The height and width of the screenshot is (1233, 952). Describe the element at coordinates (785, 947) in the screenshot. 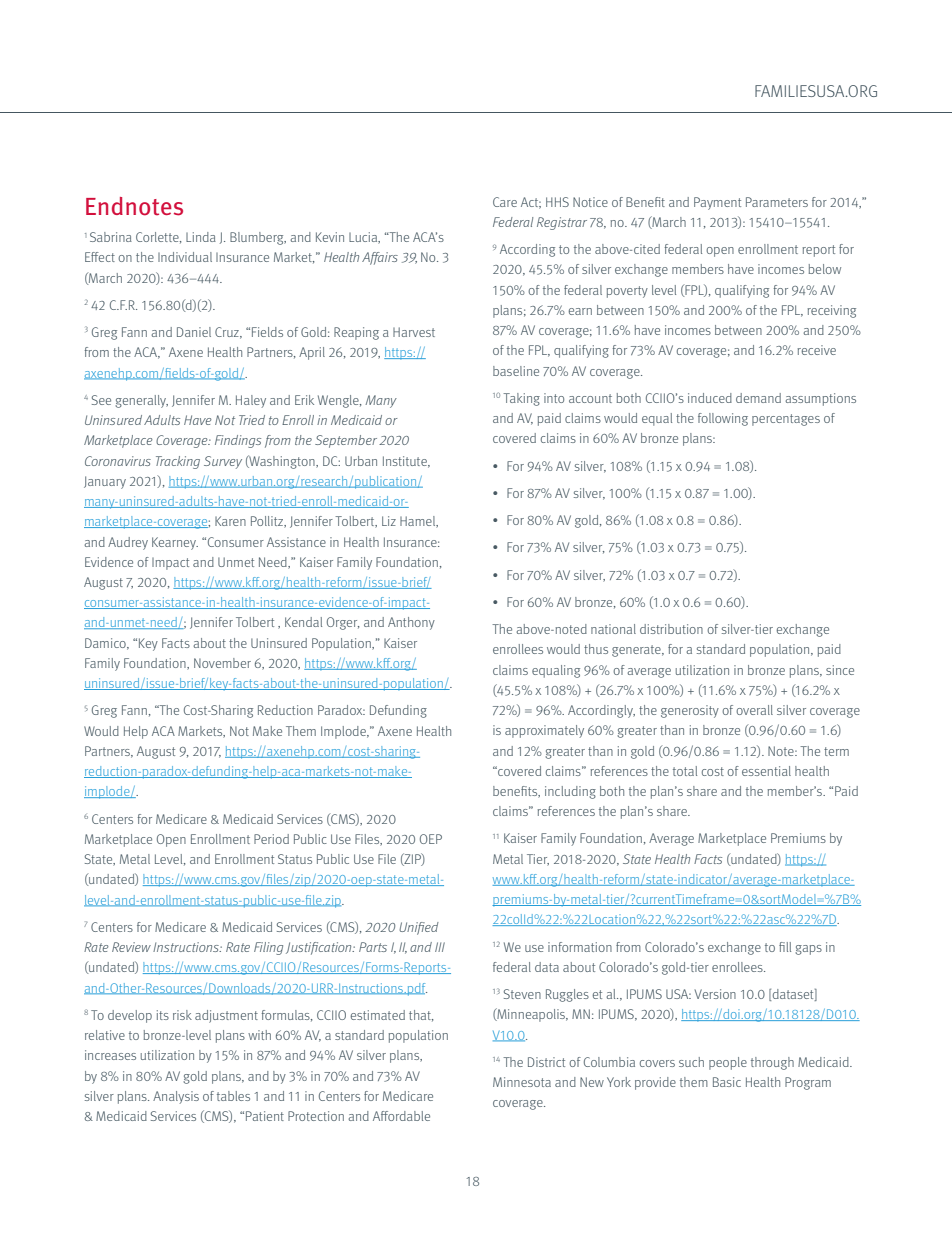

I see `fill` at that location.
